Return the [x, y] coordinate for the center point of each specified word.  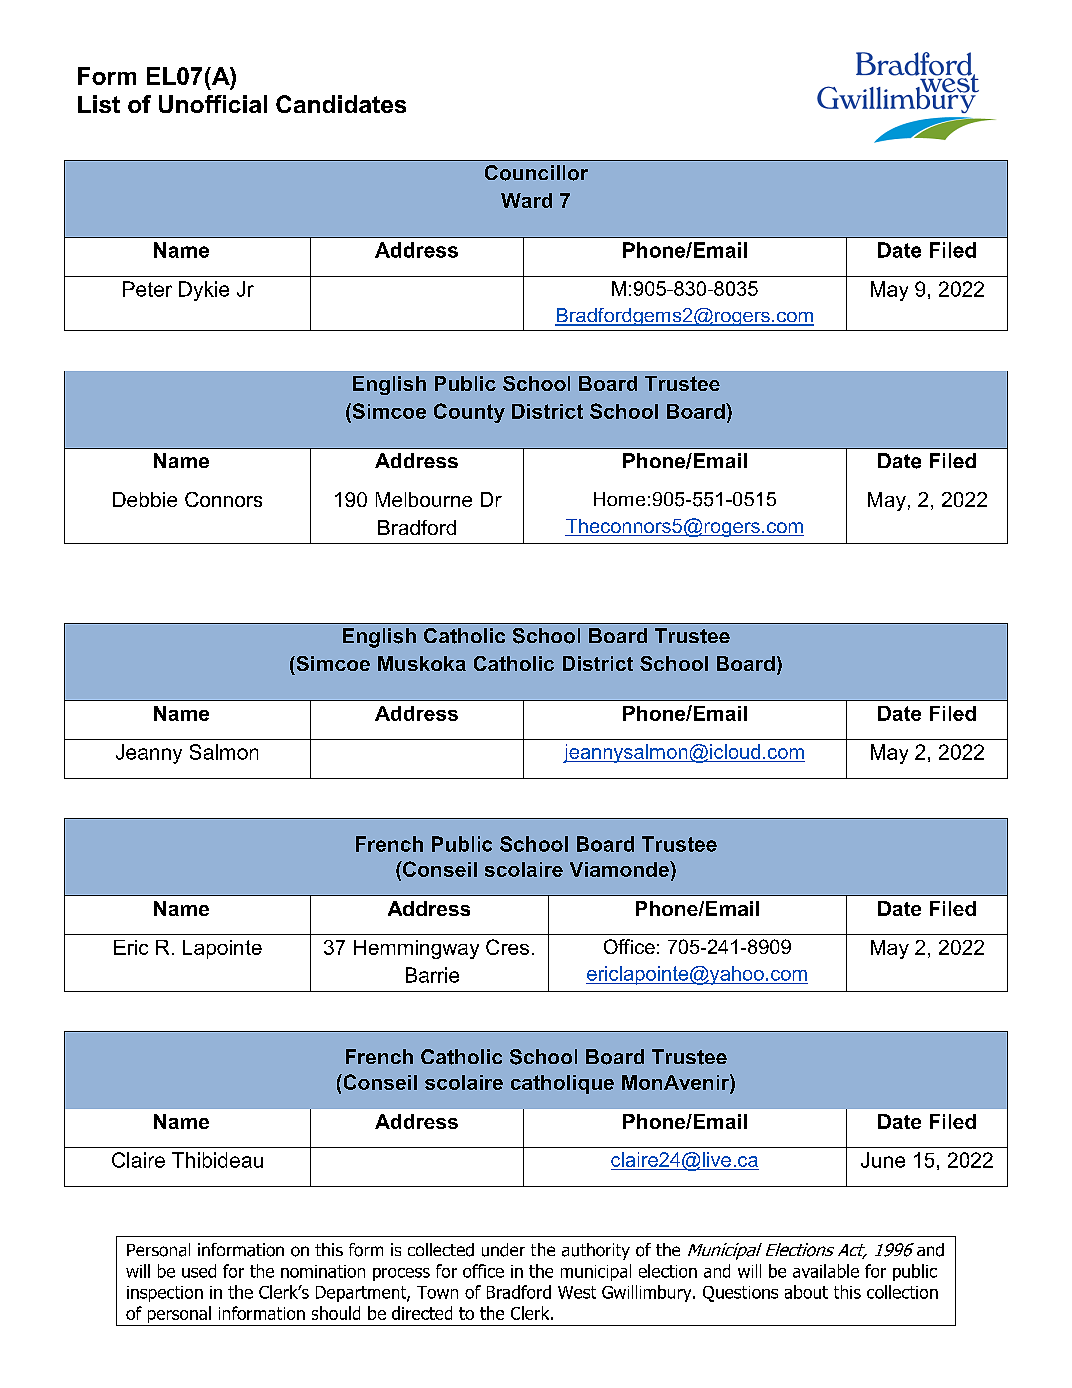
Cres [507, 947]
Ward [526, 200]
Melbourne [424, 499]
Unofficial [213, 104]
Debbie [145, 499]
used [199, 1271]
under [503, 1250]
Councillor [536, 173]
